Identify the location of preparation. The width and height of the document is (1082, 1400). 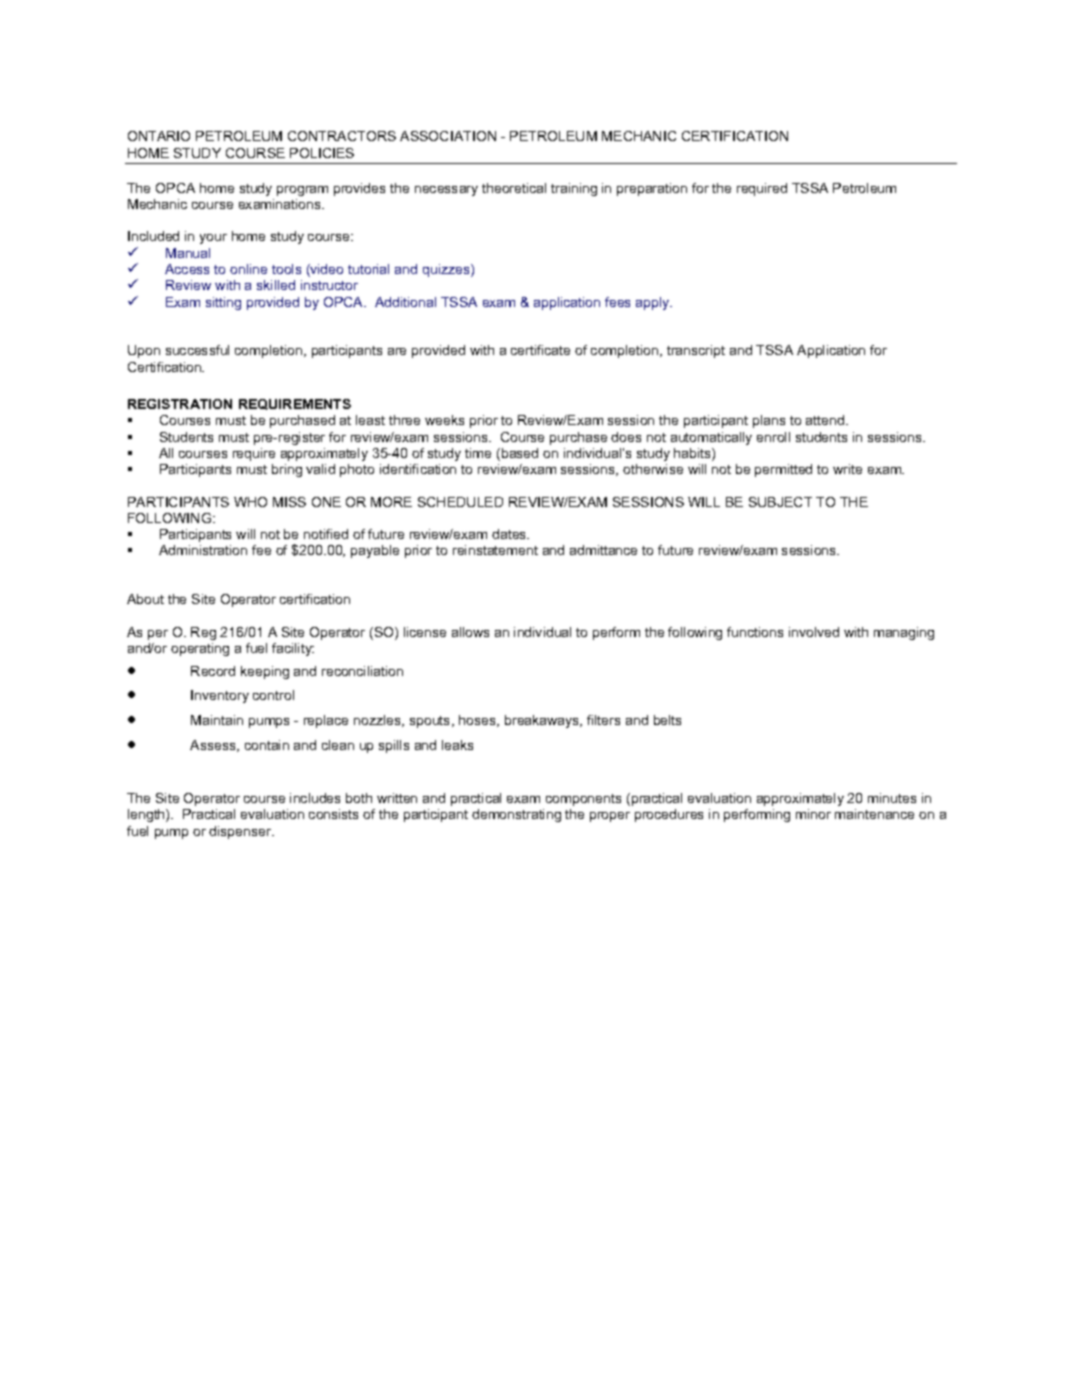
(652, 189).
